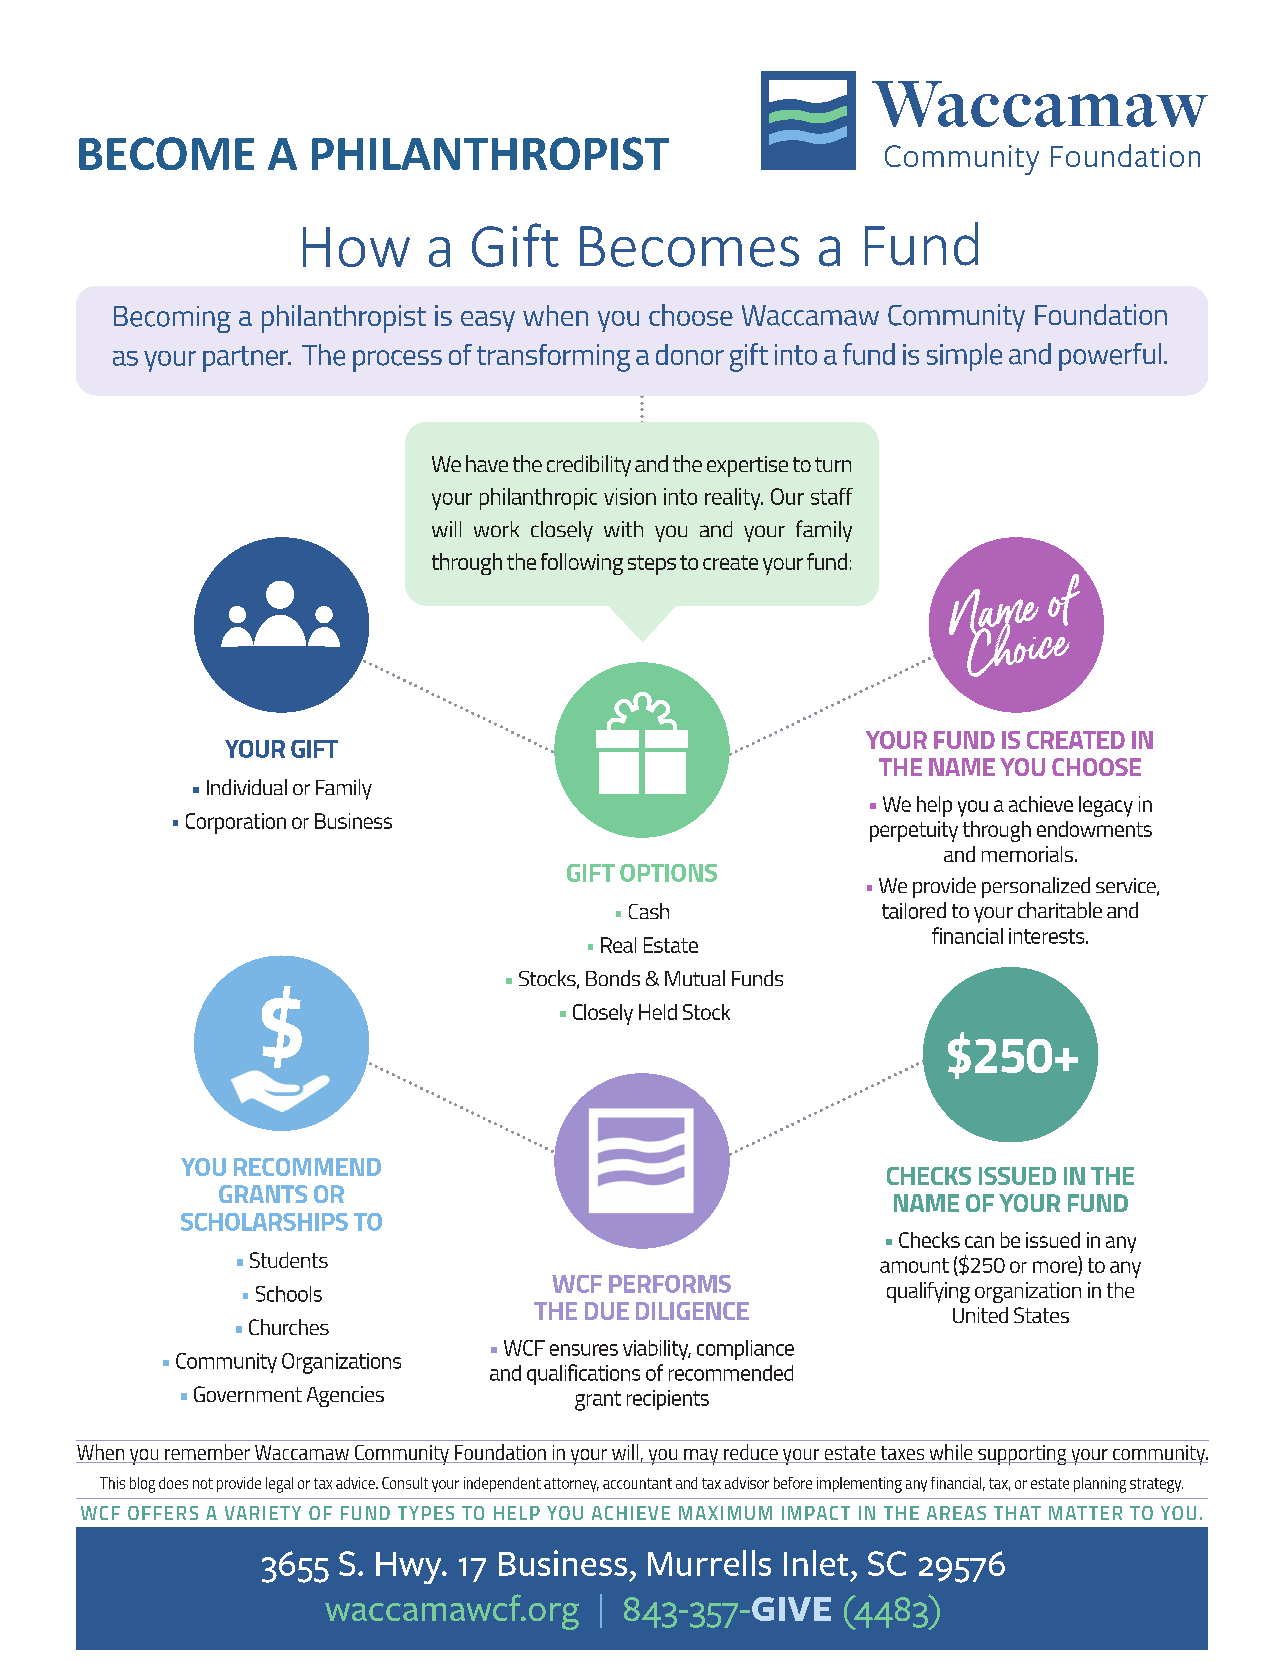 This image has width=1284, height=1662. Describe the element at coordinates (832, 496) in the image. I see `staff` at that location.
